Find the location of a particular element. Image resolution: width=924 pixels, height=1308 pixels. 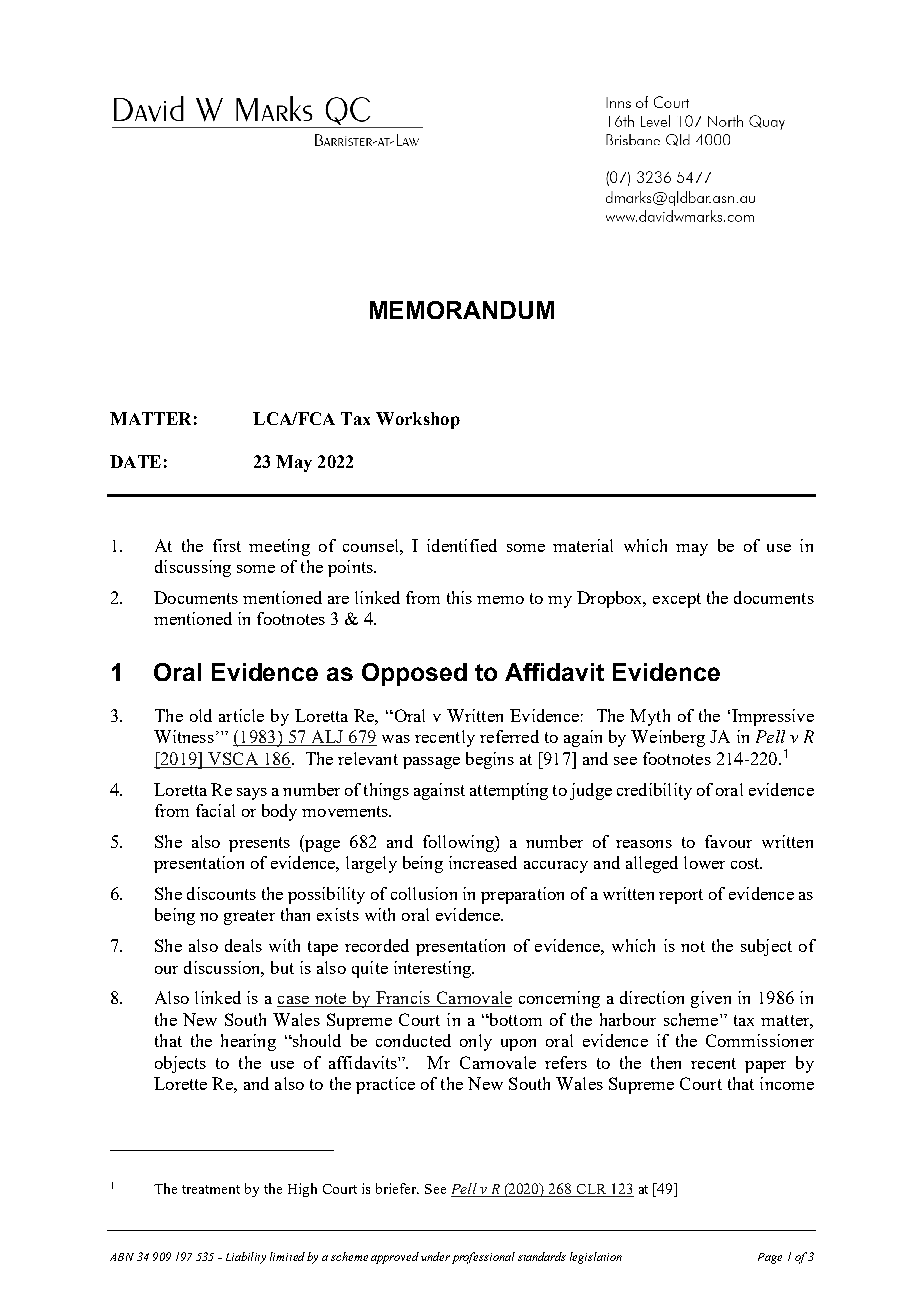

DATE is located at coordinates (135, 461).
